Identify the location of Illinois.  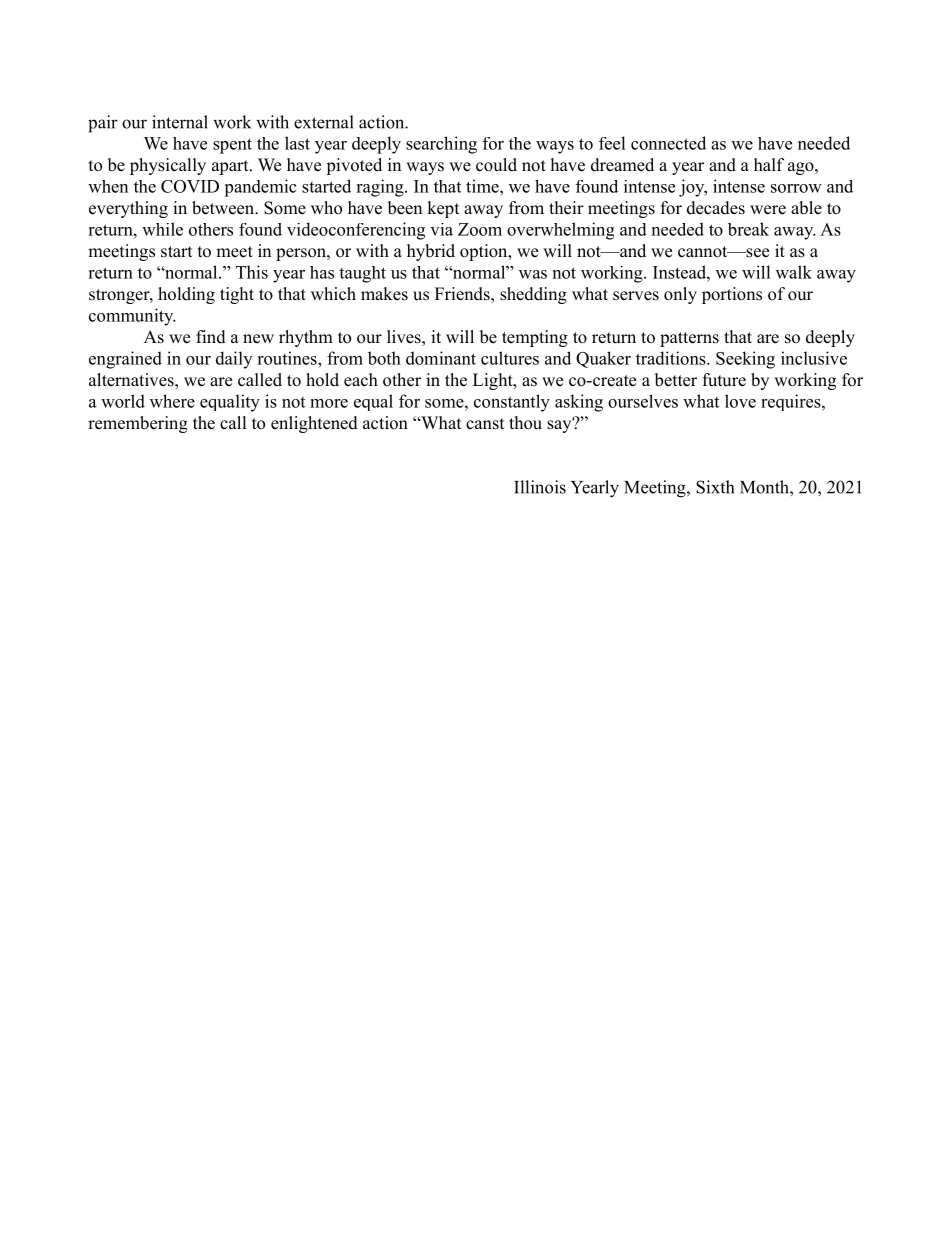
(540, 487).
